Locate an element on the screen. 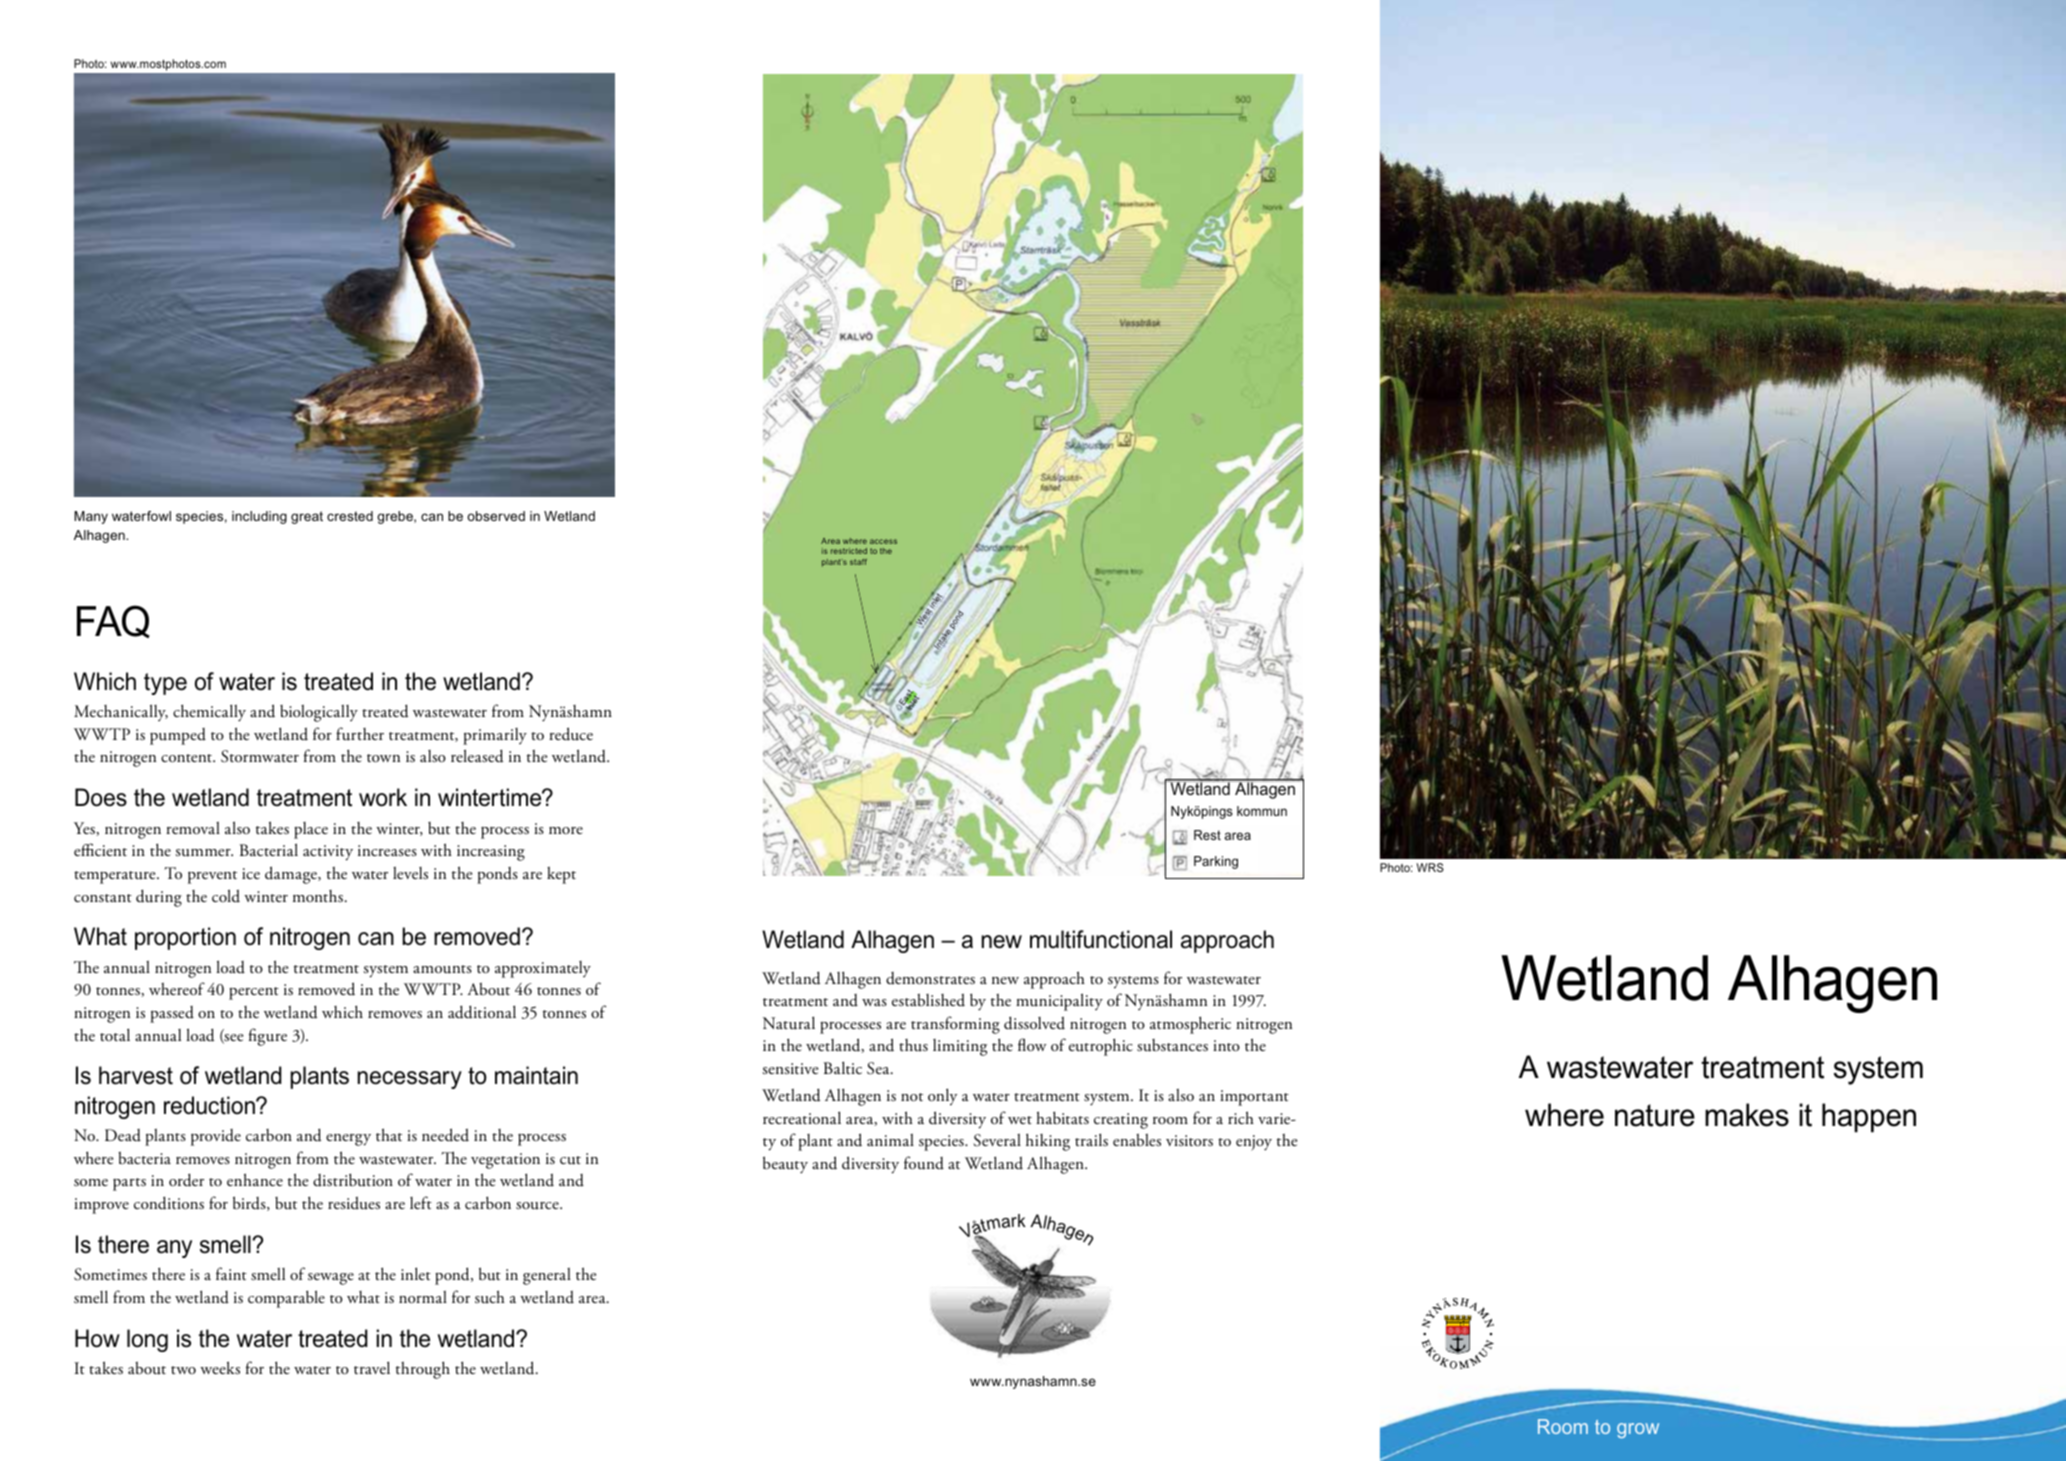 The width and height of the screenshot is (2066, 1461). staff is located at coordinates (858, 562).
